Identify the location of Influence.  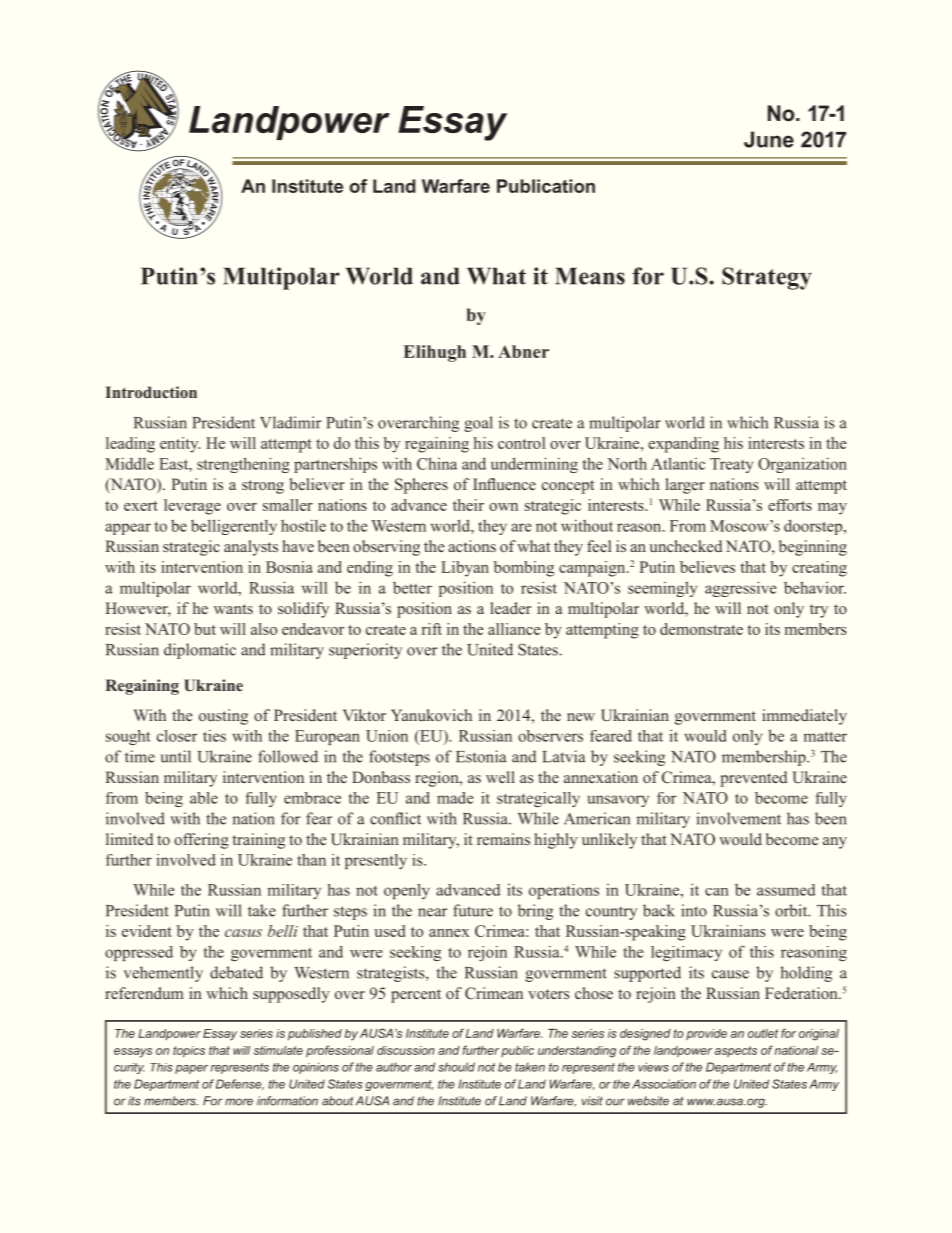
(504, 484).
